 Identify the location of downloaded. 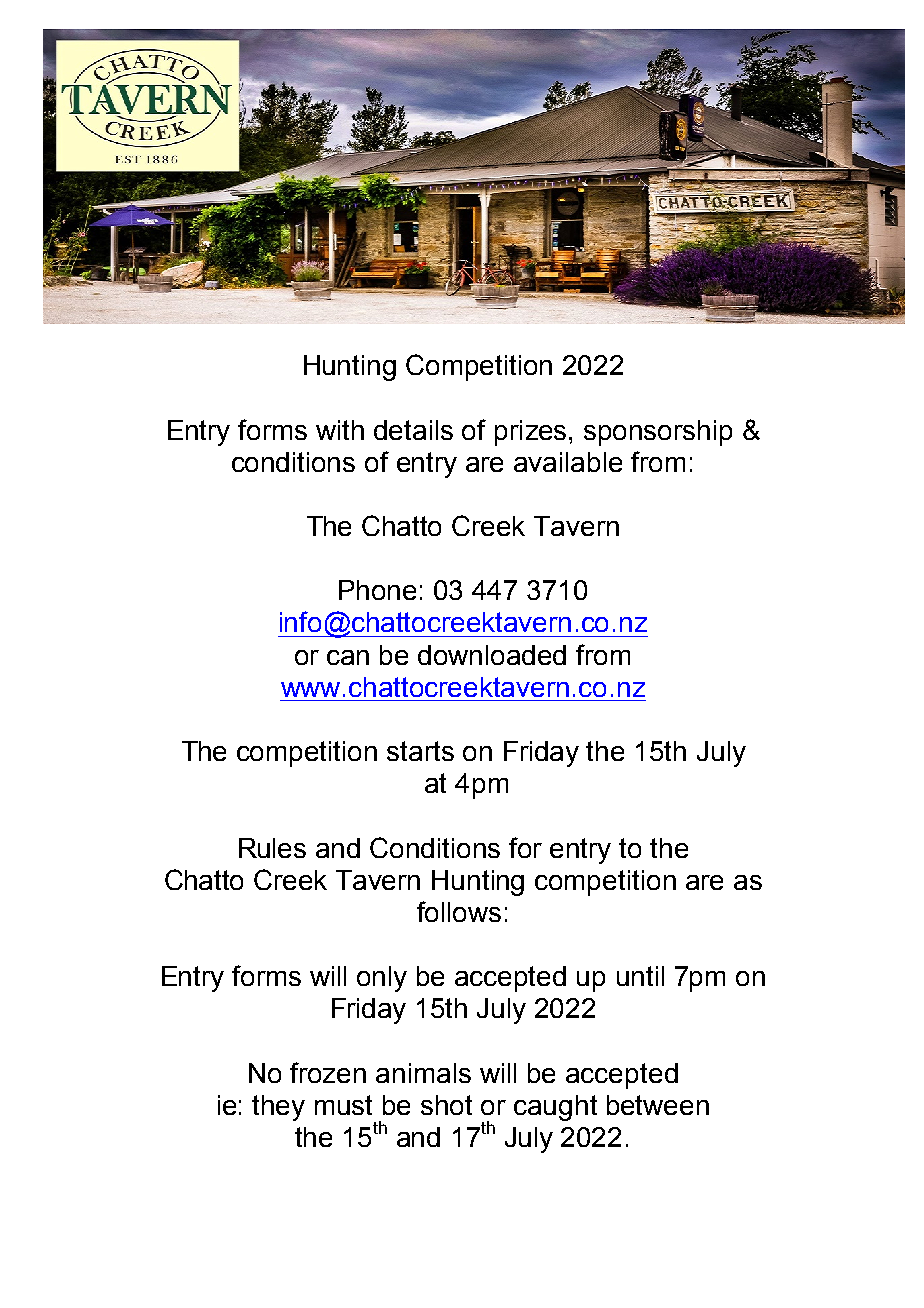
(492, 655).
